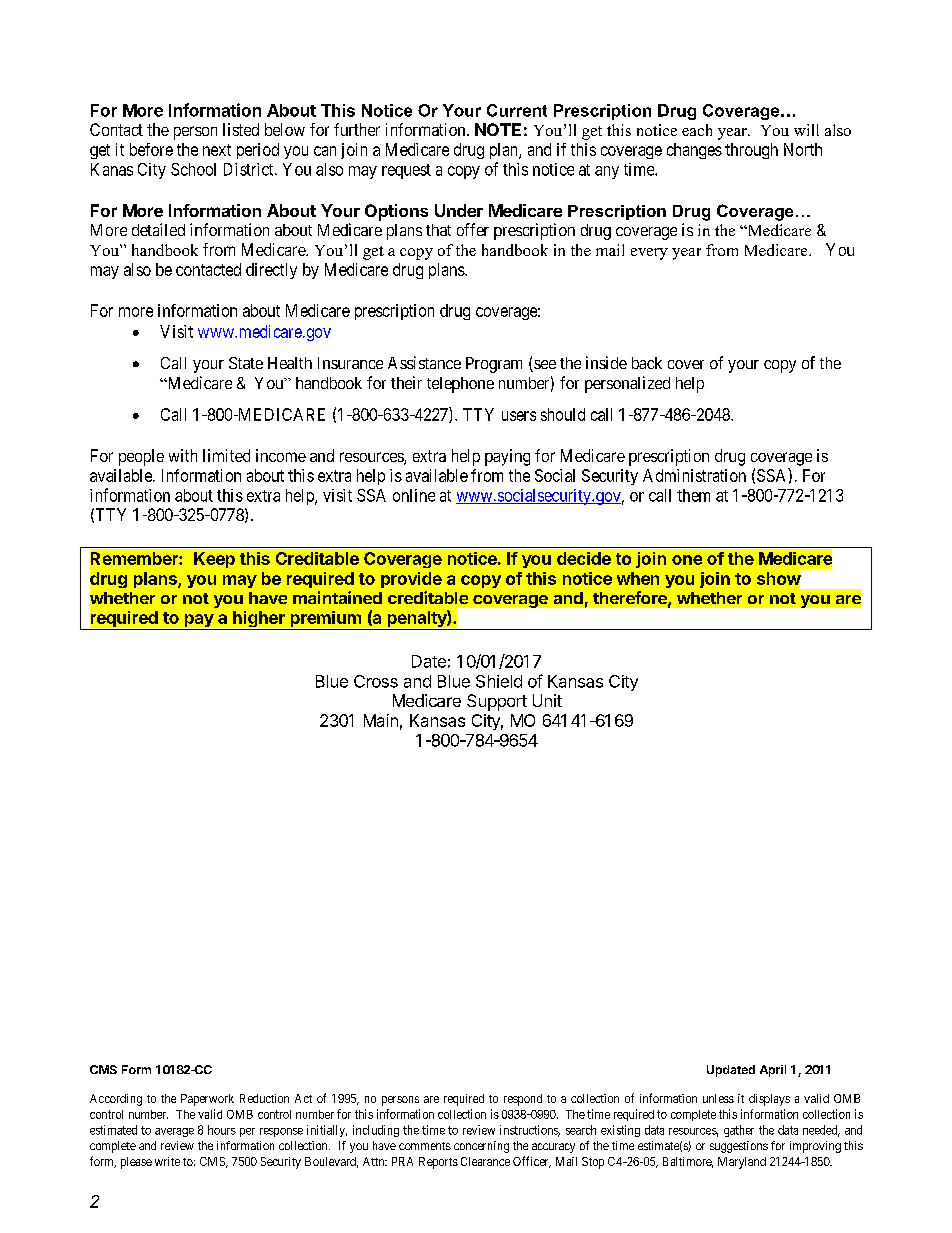 This screenshot has width=952, height=1233. What do you see at coordinates (499, 681) in the screenshot?
I see `Shield` at bounding box center [499, 681].
